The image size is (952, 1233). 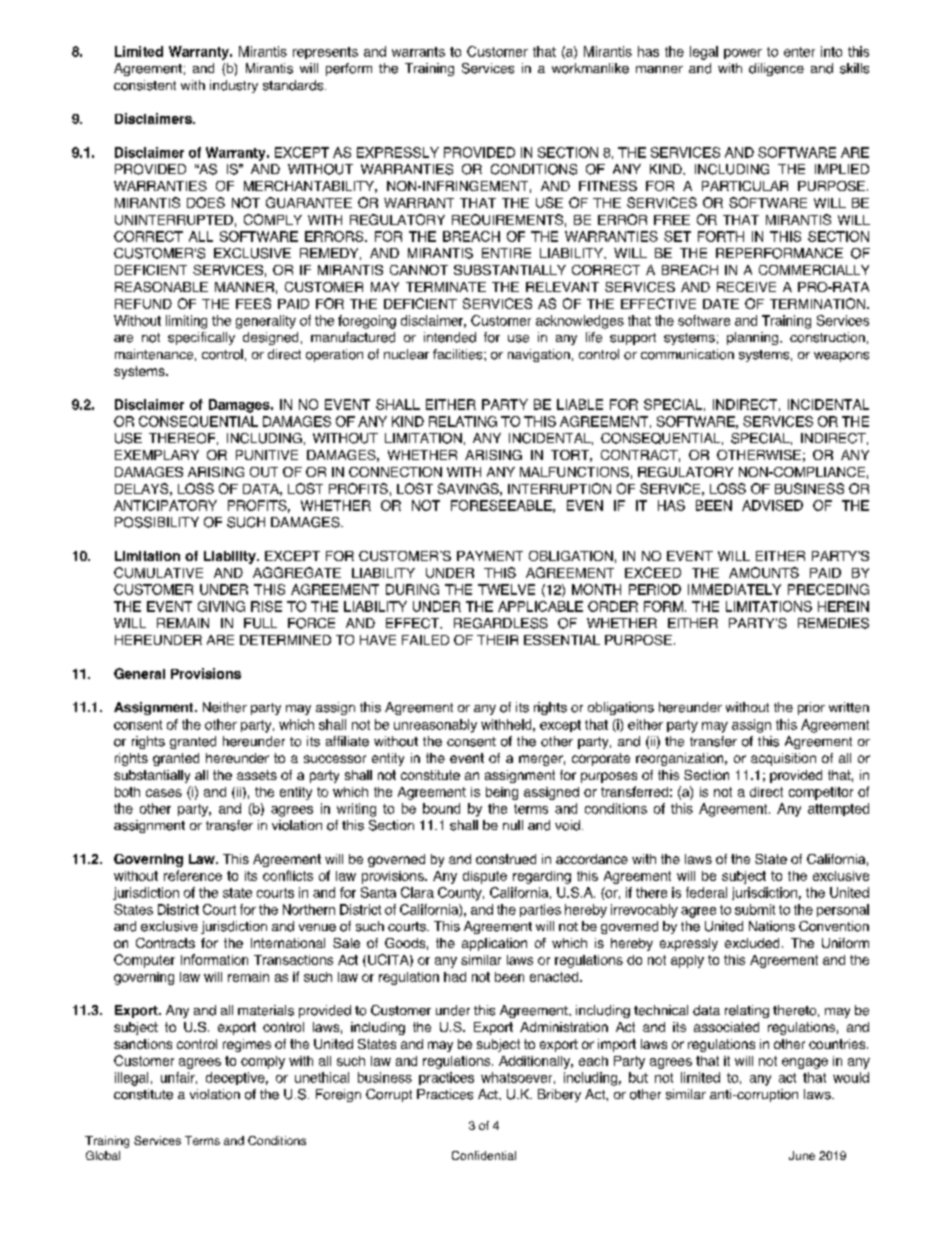 What do you see at coordinates (484, 1155) in the document?
I see `Confidential` at bounding box center [484, 1155].
